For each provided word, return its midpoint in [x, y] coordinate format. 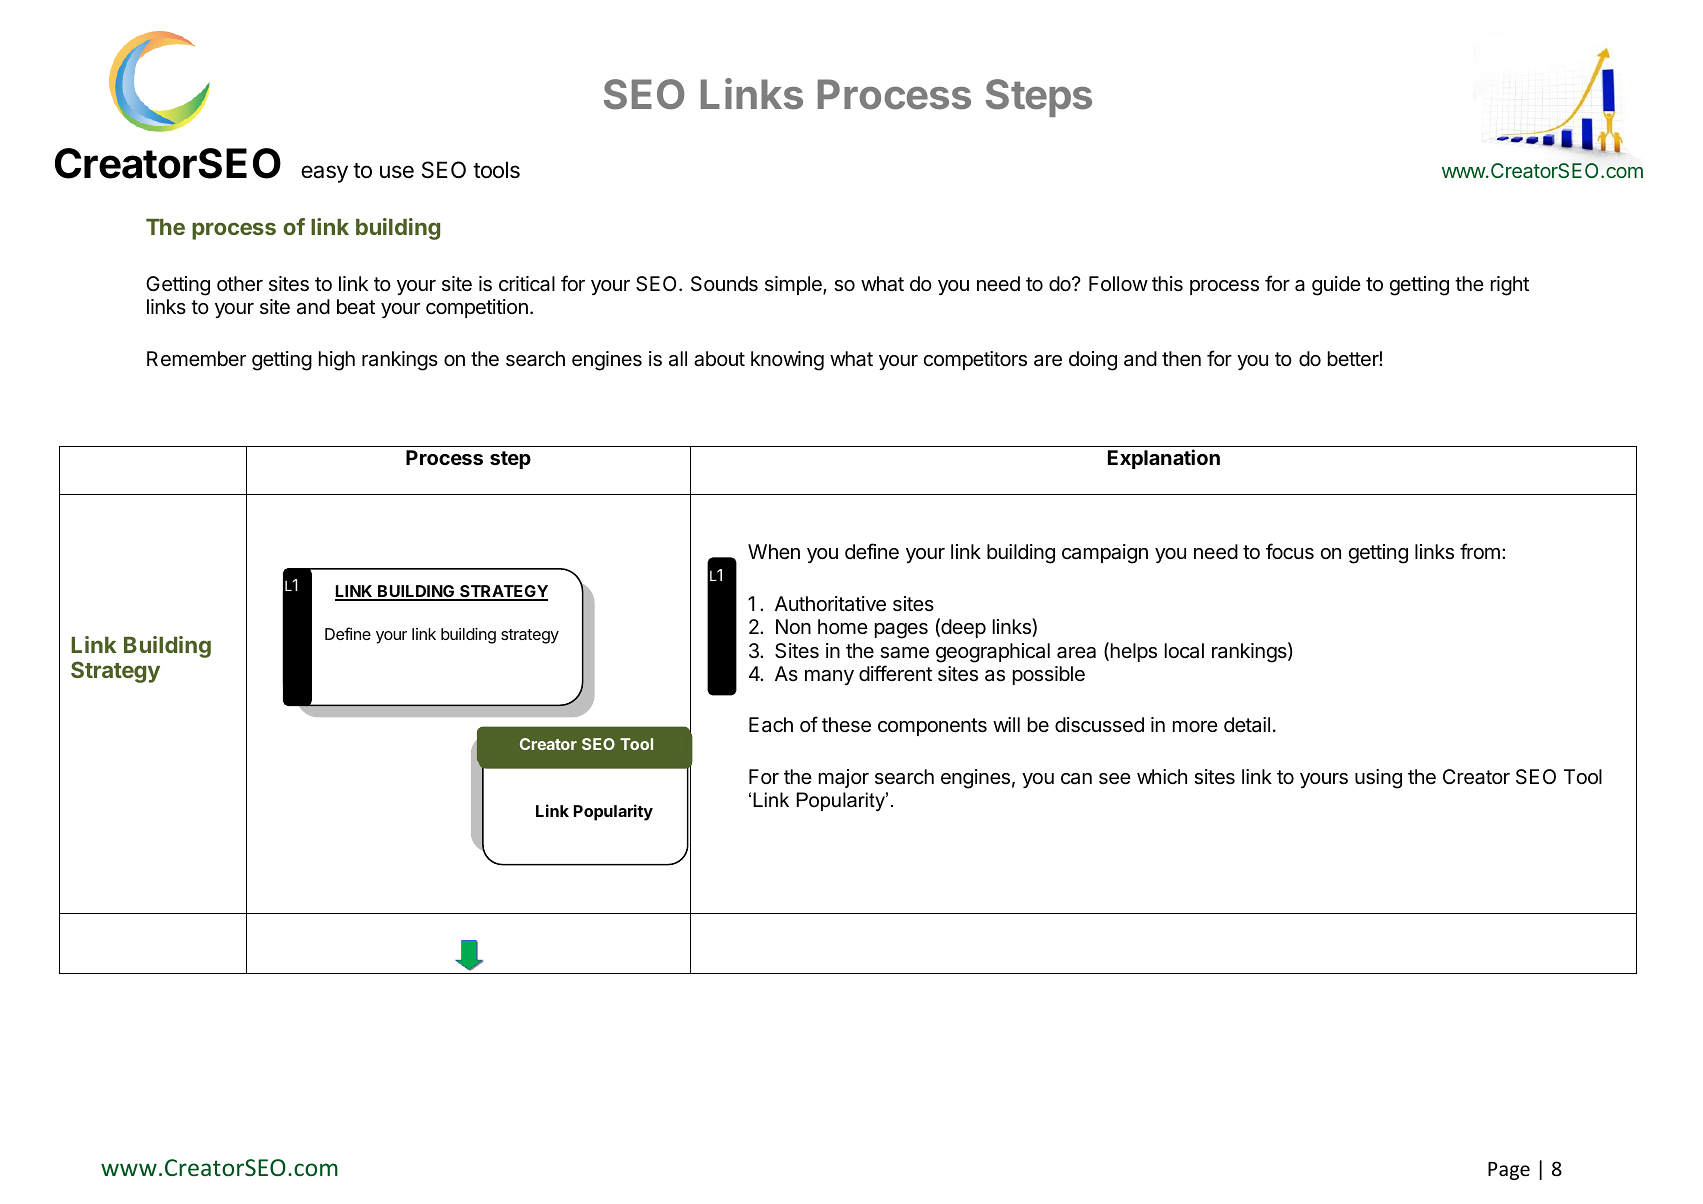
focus [1290, 551]
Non [793, 626]
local [1184, 651]
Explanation [1164, 459]
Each [771, 725]
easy [324, 174]
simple [794, 285]
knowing [787, 361]
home [843, 626]
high [337, 361]
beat [356, 307]
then [1181, 359]
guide [1336, 286]
